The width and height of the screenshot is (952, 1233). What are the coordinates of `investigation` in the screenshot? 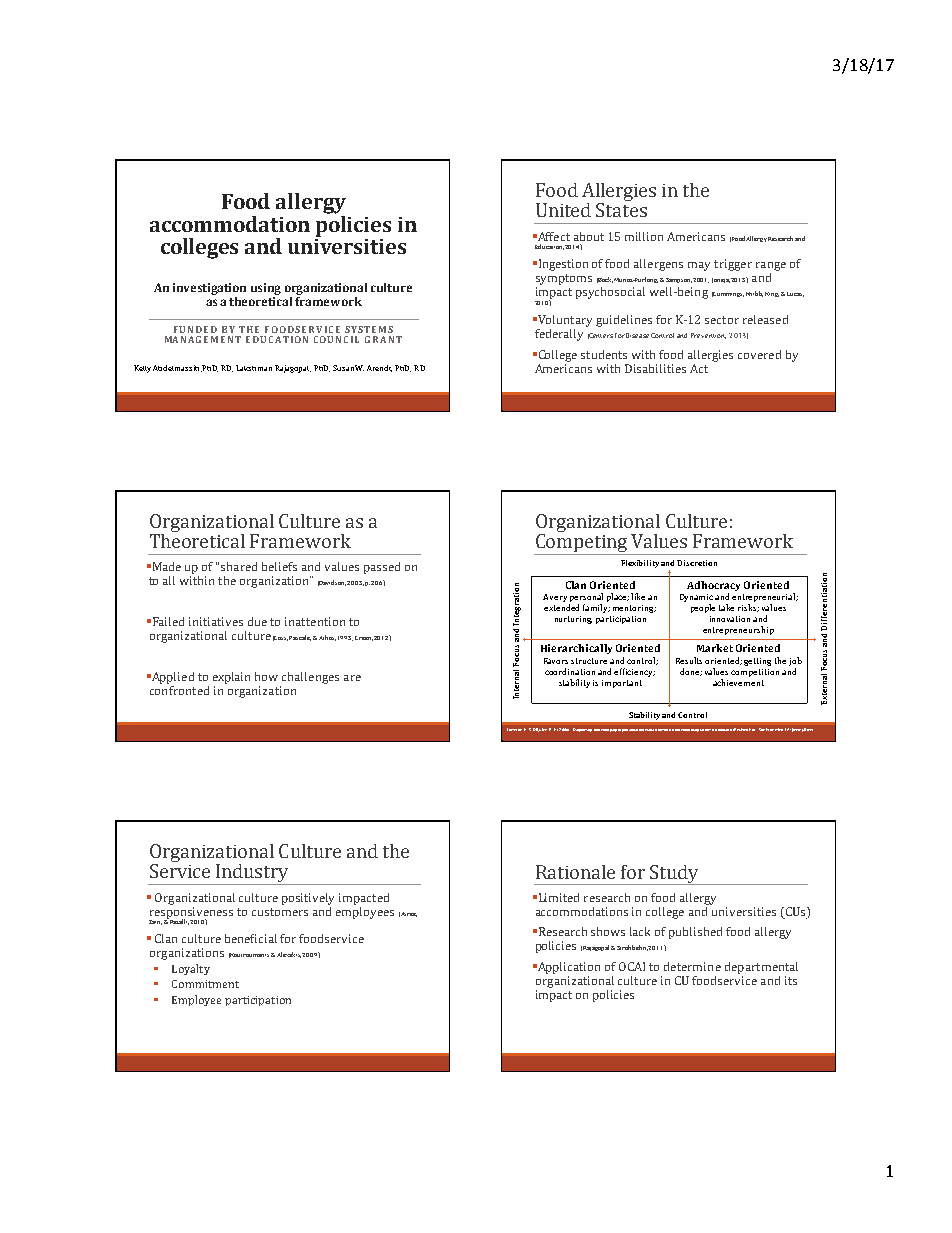 It's located at (209, 289).
